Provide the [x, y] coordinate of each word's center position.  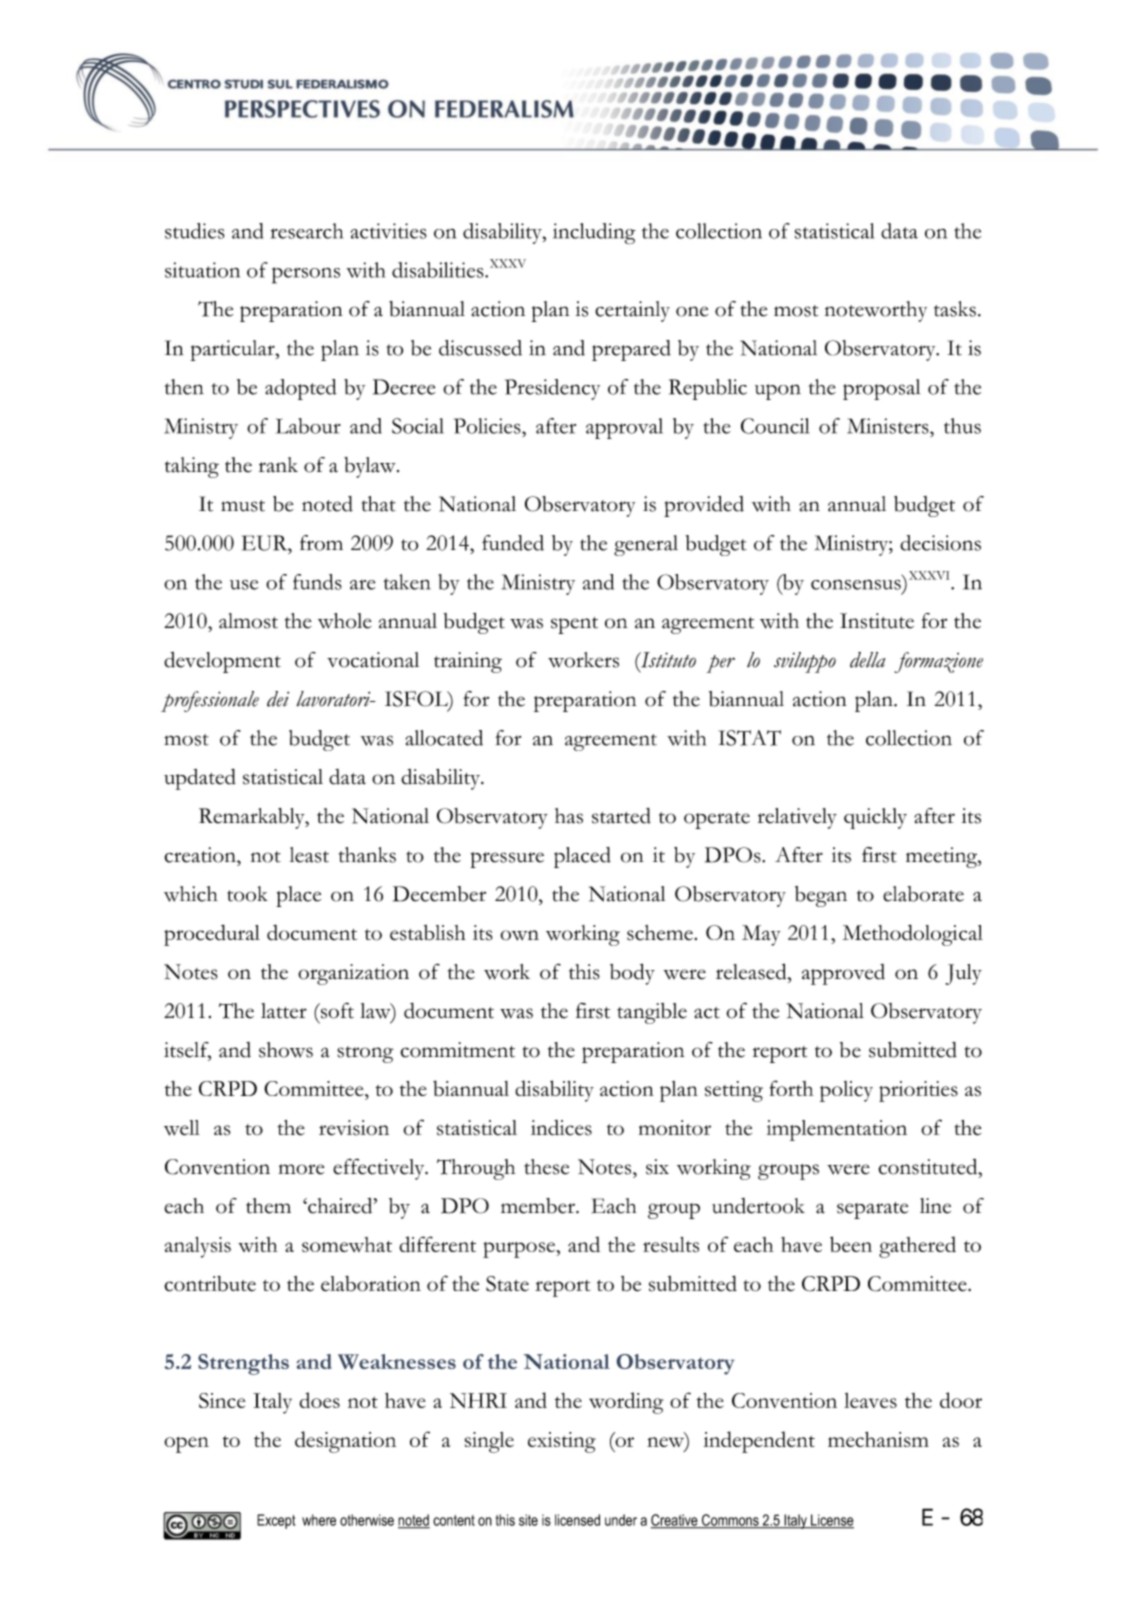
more [301, 1169]
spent [574, 625]
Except [276, 1521]
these [546, 1167]
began [821, 896]
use [244, 585]
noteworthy [876, 311]
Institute [877, 621]
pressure [507, 860]
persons [306, 275]
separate [872, 1210]
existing [562, 1442]
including [594, 234]
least [309, 855]
